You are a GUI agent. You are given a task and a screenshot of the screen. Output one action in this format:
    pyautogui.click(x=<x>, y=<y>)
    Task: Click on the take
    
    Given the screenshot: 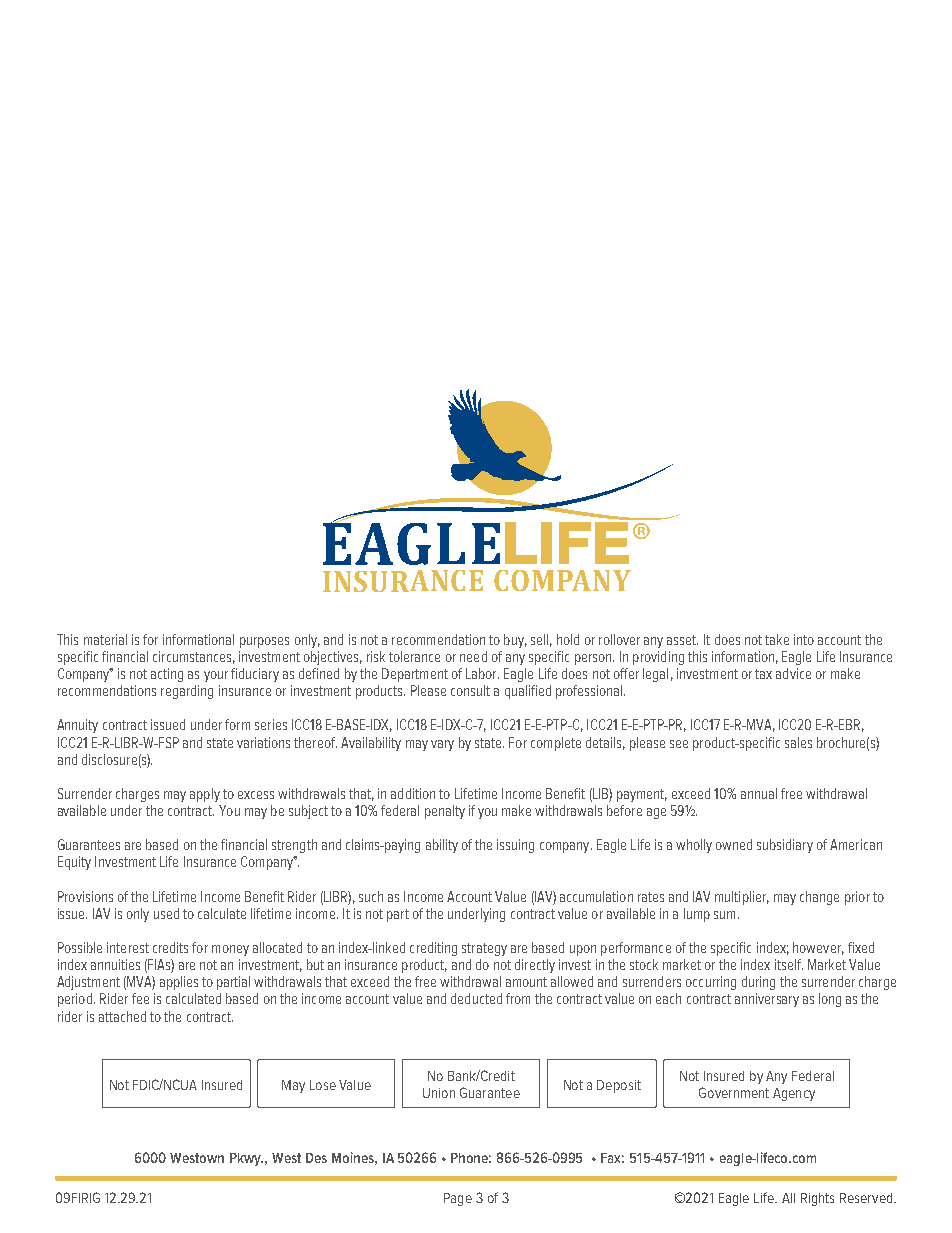 What is the action you would take?
    pyautogui.click(x=777, y=639)
